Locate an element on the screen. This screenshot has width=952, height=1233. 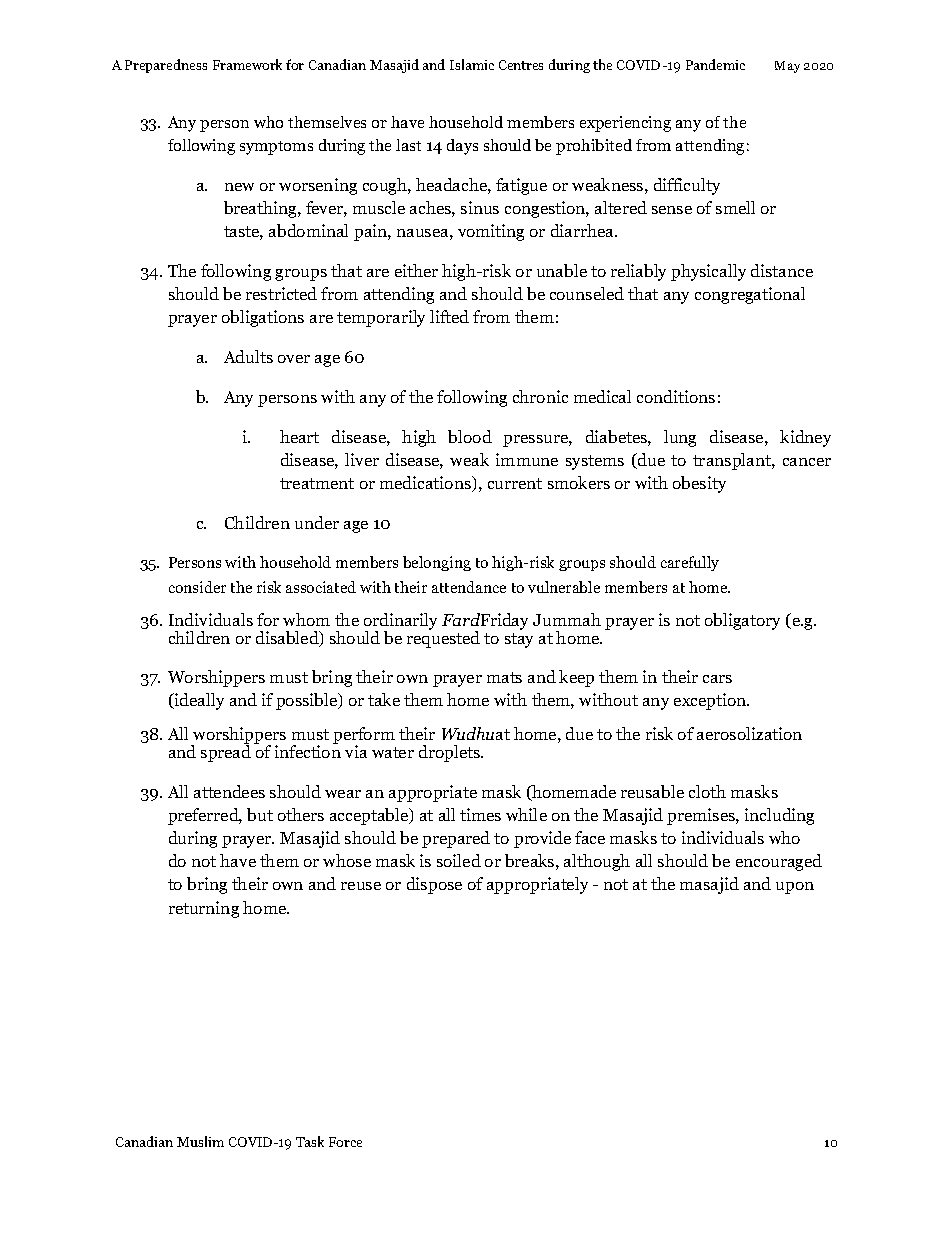
lifted is located at coordinates (449, 316).
